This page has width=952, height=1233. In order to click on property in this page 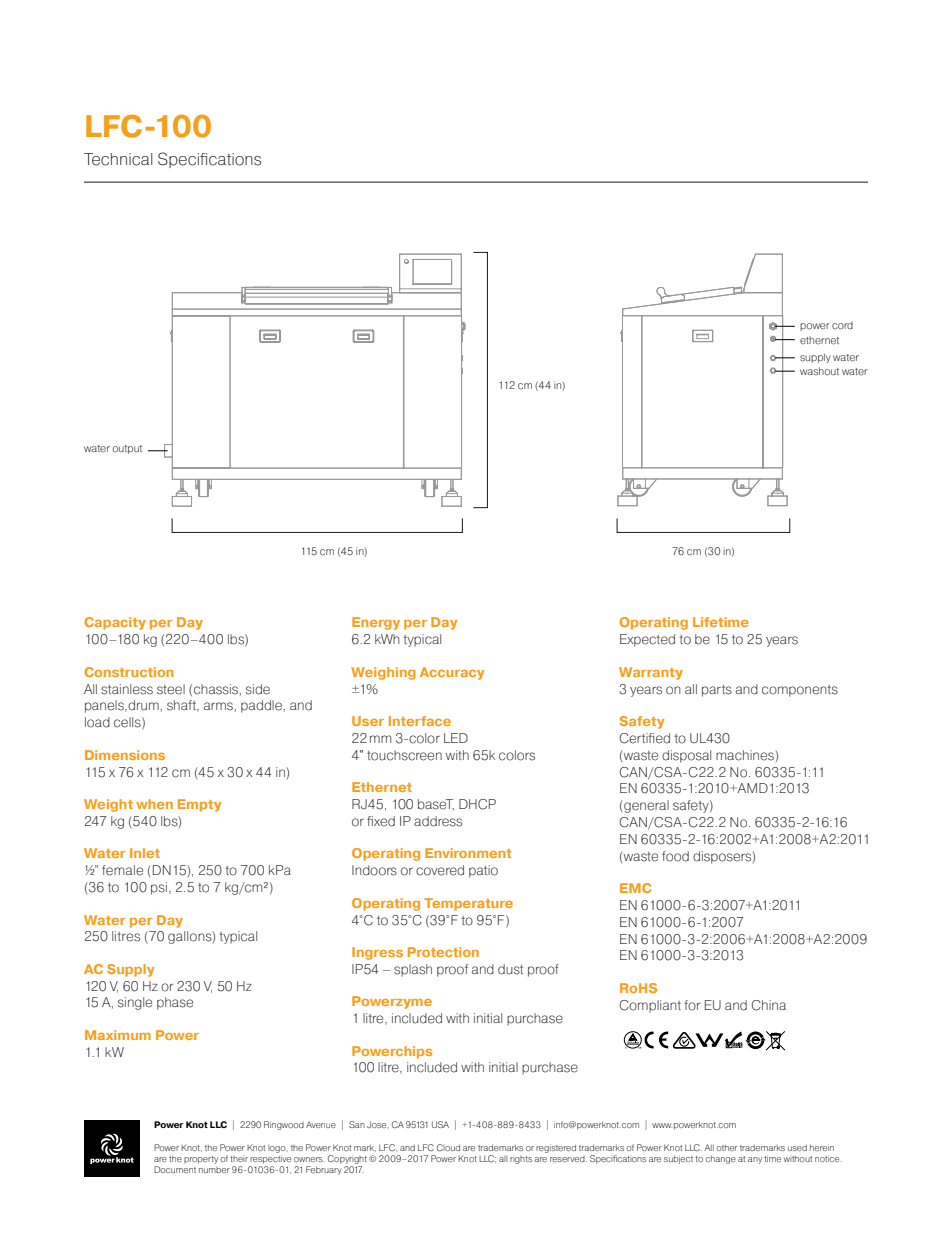, I will do `click(201, 1160)`.
